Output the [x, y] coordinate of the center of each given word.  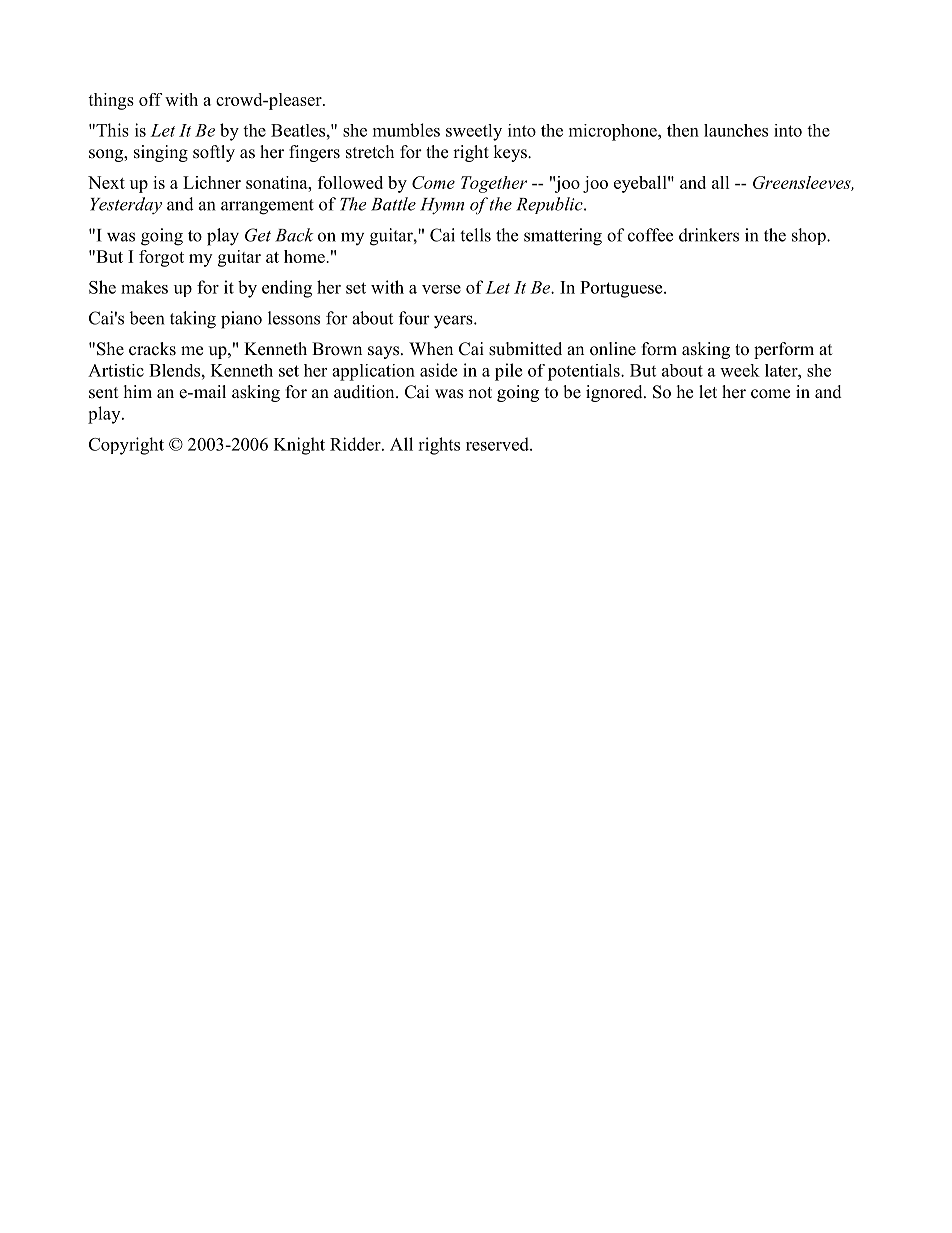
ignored [615, 393]
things [111, 101]
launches [736, 130]
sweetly [474, 132]
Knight [299, 446]
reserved [498, 444]
